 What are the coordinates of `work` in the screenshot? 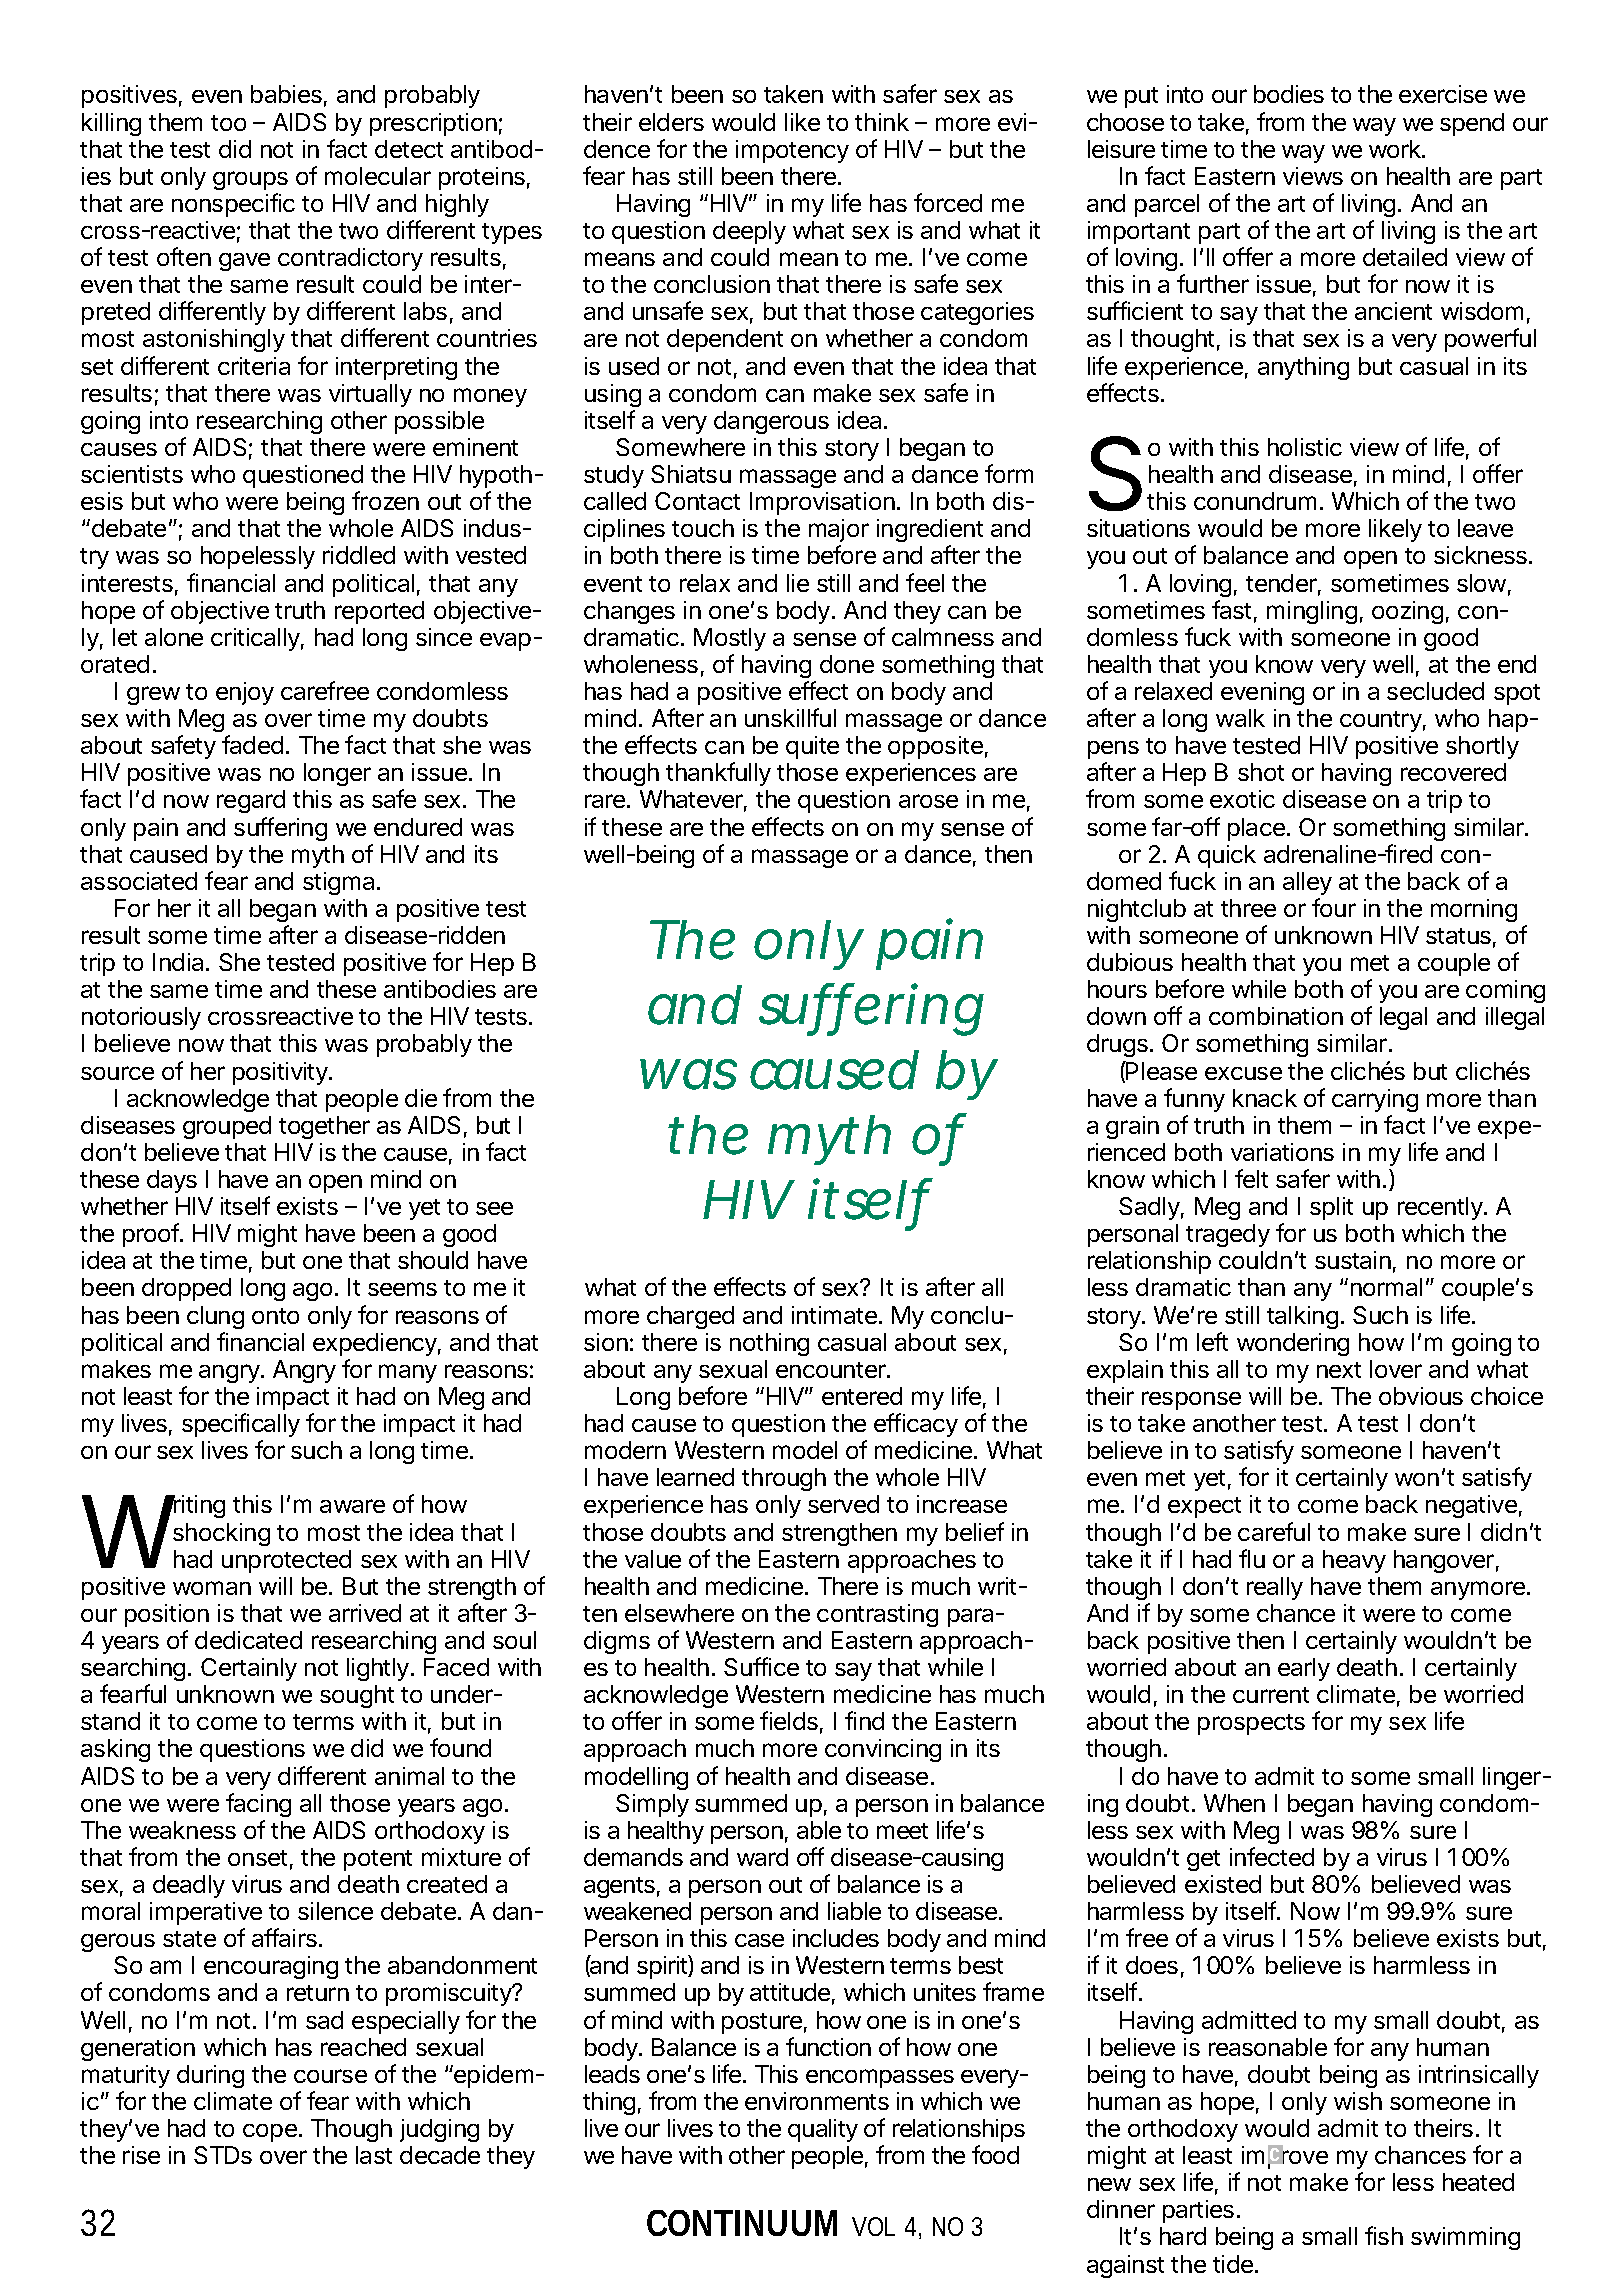 It's located at (1396, 149).
